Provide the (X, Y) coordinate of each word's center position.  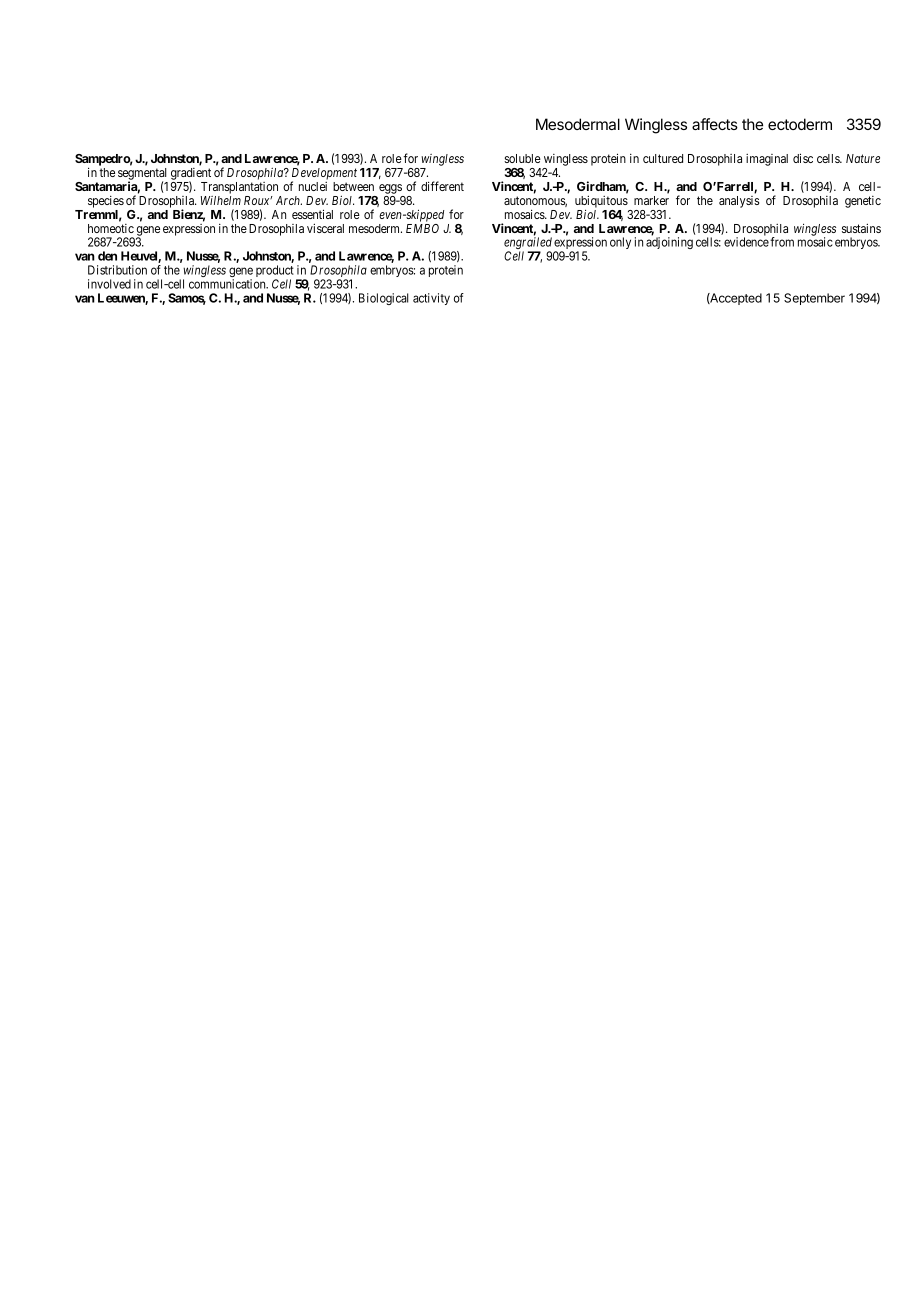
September (814, 299)
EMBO (422, 228)
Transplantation (239, 188)
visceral (325, 228)
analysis (739, 202)
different (442, 186)
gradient (191, 175)
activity (431, 299)
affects (715, 124)
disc (803, 158)
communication (228, 284)
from (782, 242)
